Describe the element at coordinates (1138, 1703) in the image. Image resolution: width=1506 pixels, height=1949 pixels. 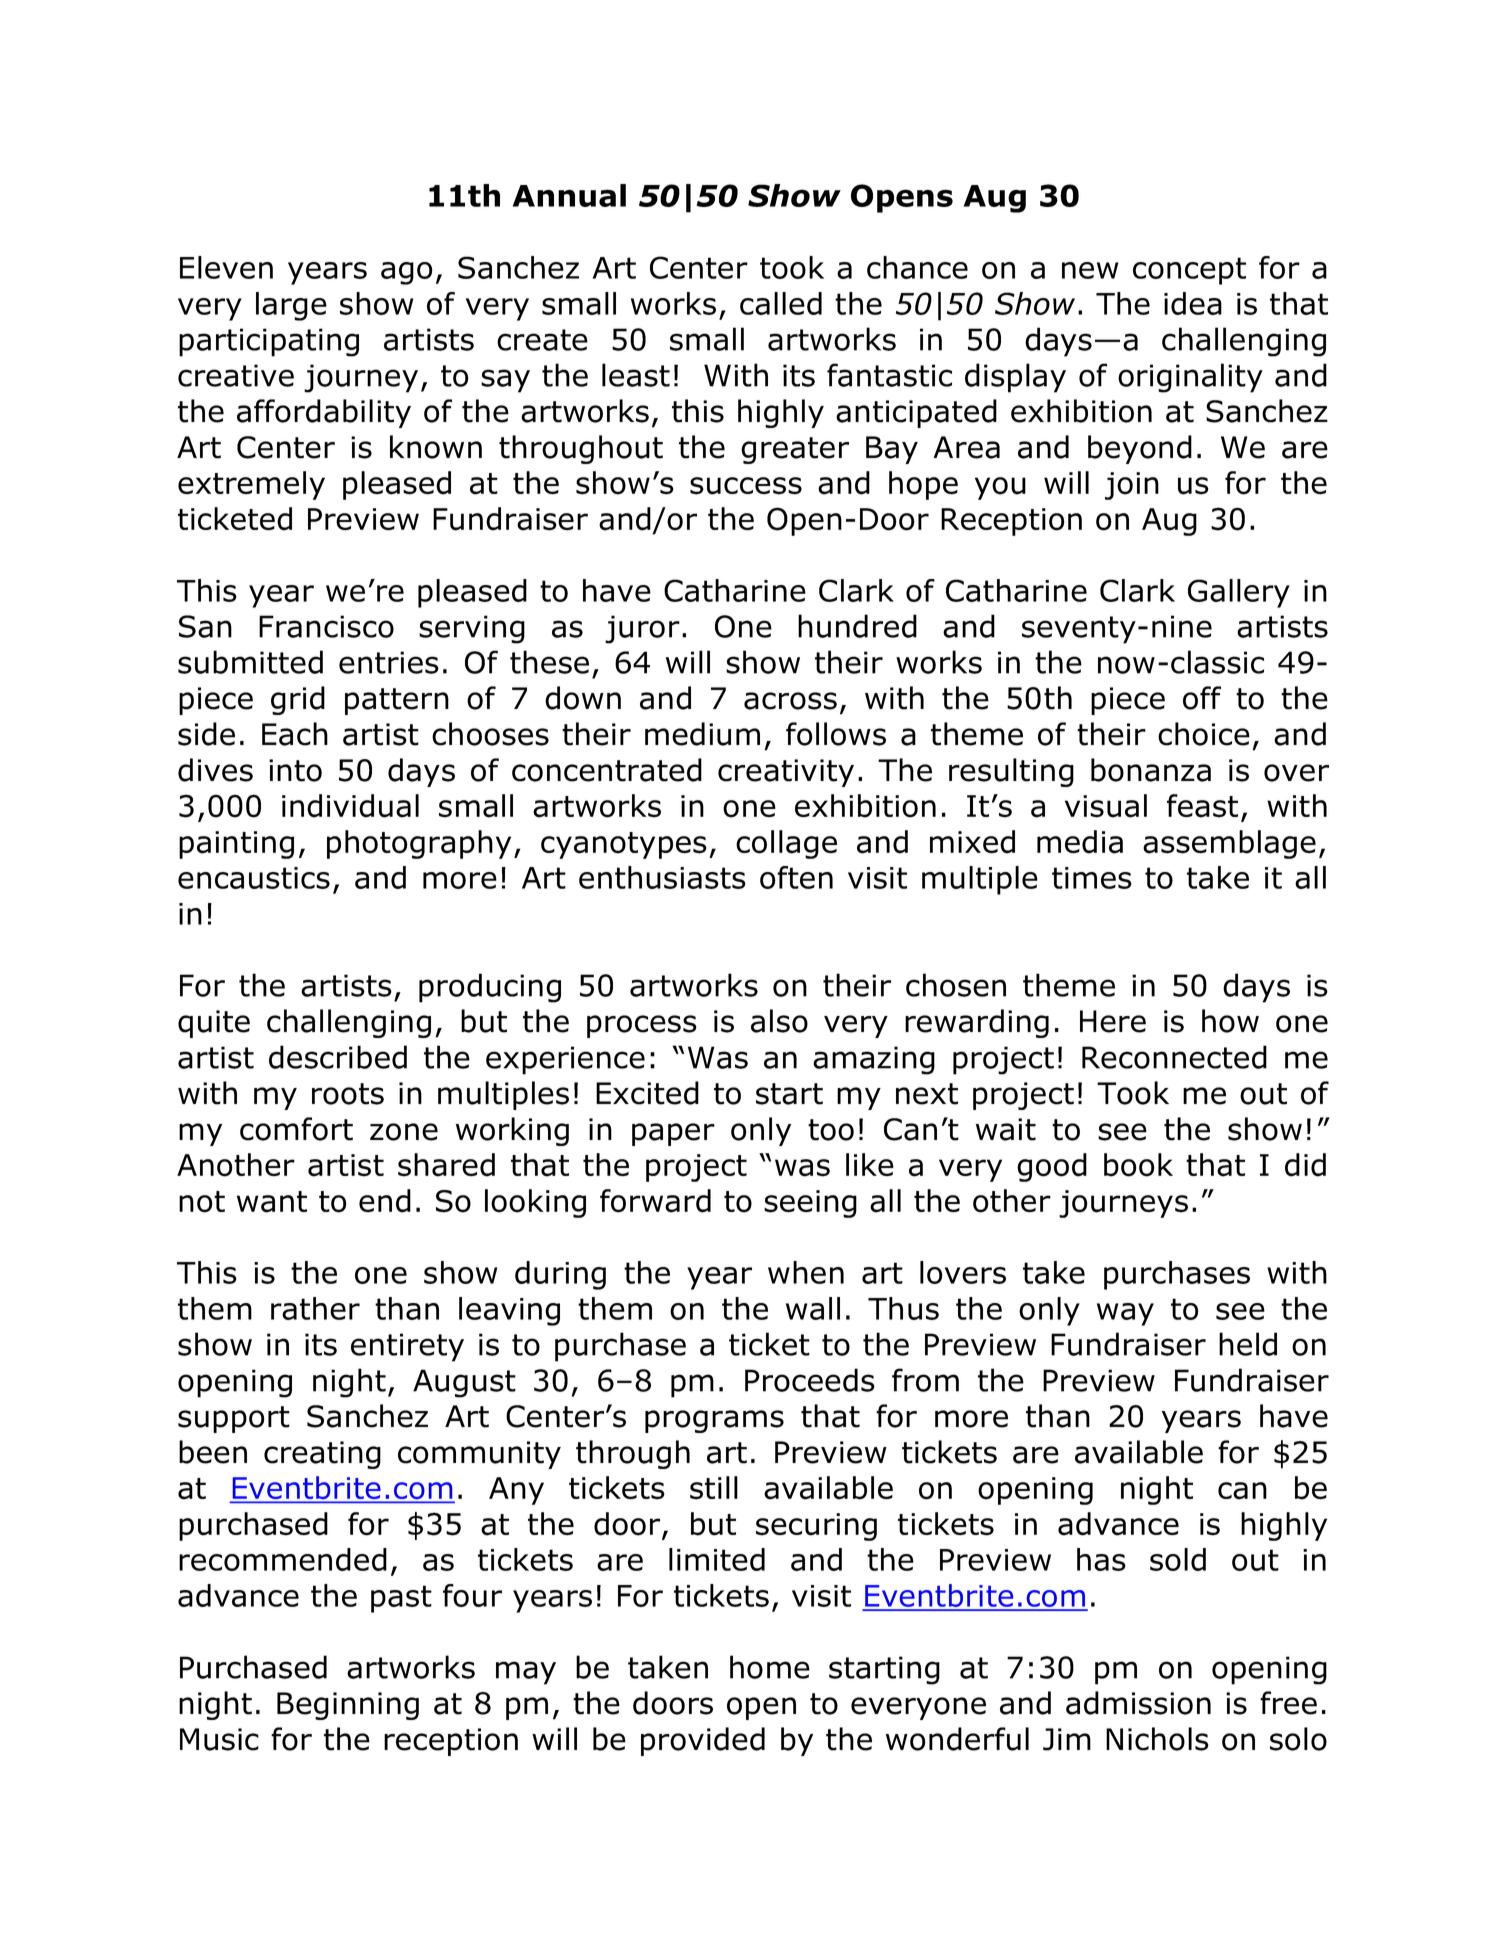
I see `admission` at that location.
